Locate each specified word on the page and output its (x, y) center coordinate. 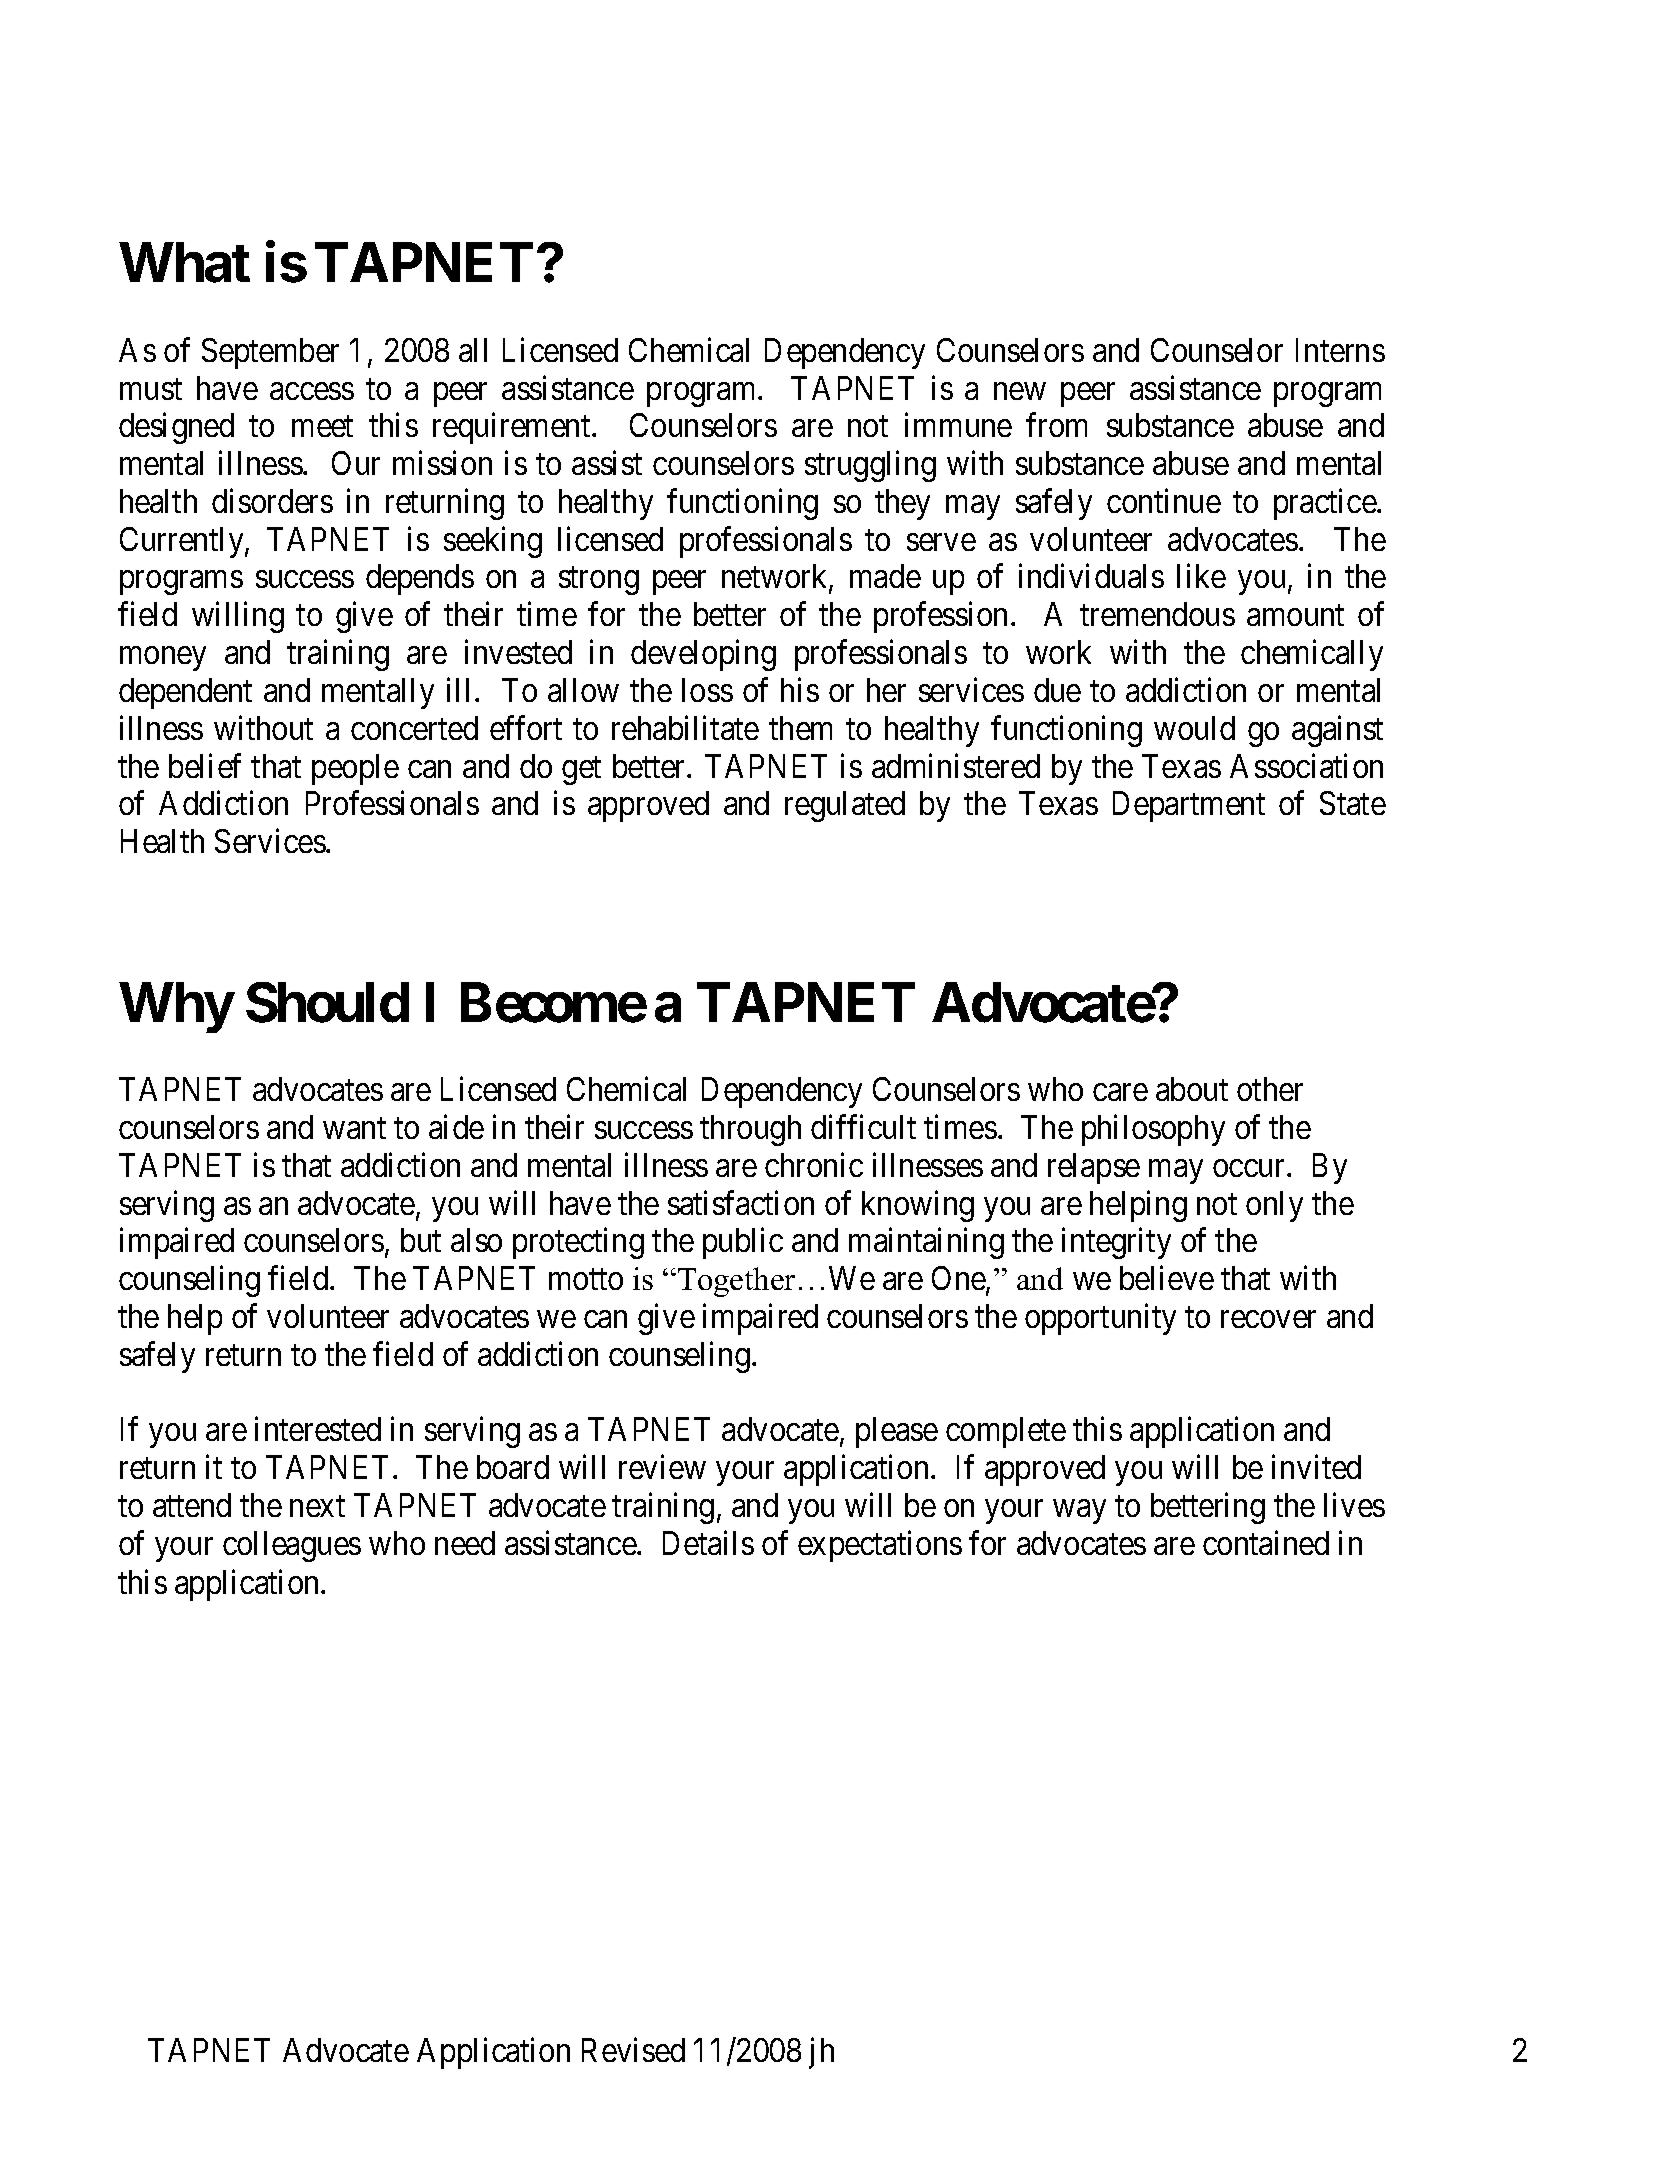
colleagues (292, 1546)
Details (708, 1542)
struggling (870, 466)
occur (1250, 1168)
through (750, 1130)
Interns (1340, 350)
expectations (880, 1546)
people (355, 769)
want (354, 1128)
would (1194, 728)
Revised (633, 2050)
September (270, 353)
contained (1266, 1542)
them (800, 728)
